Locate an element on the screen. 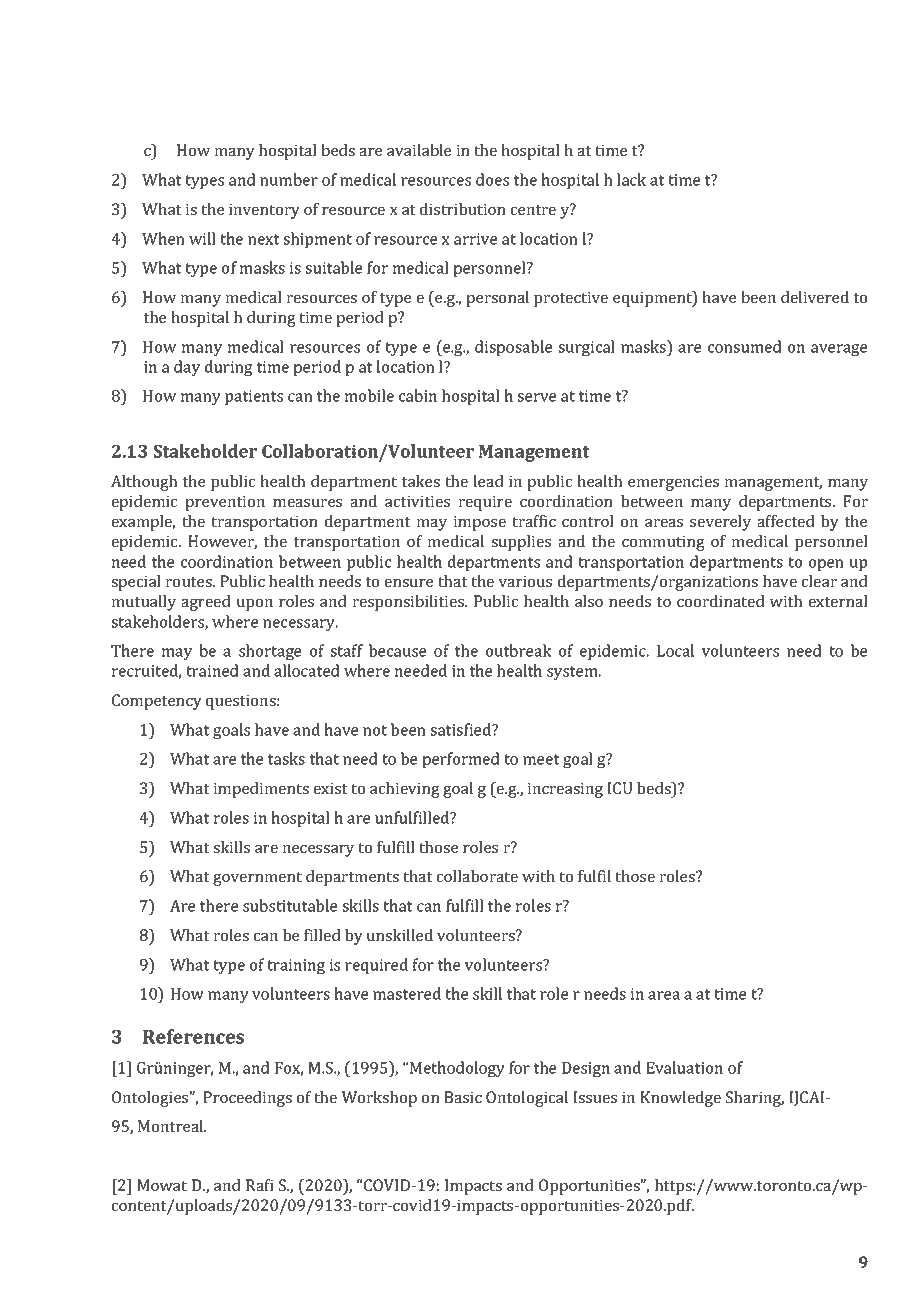 This screenshot has width=924, height=1308. Rafi is located at coordinates (260, 1185).
